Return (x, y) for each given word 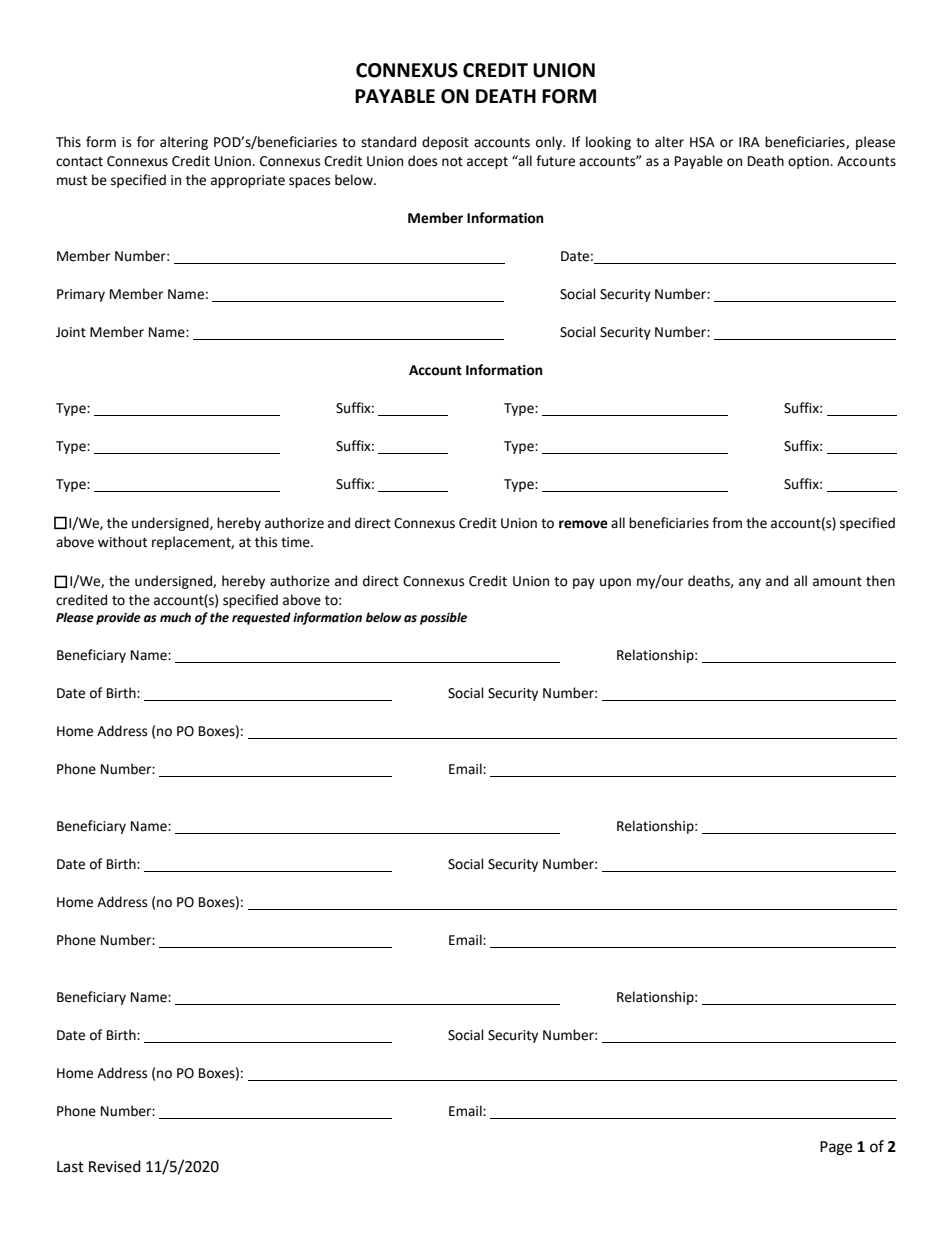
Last (70, 1167)
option (809, 162)
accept (487, 163)
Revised (115, 1166)
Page (836, 1148)
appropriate (248, 181)
